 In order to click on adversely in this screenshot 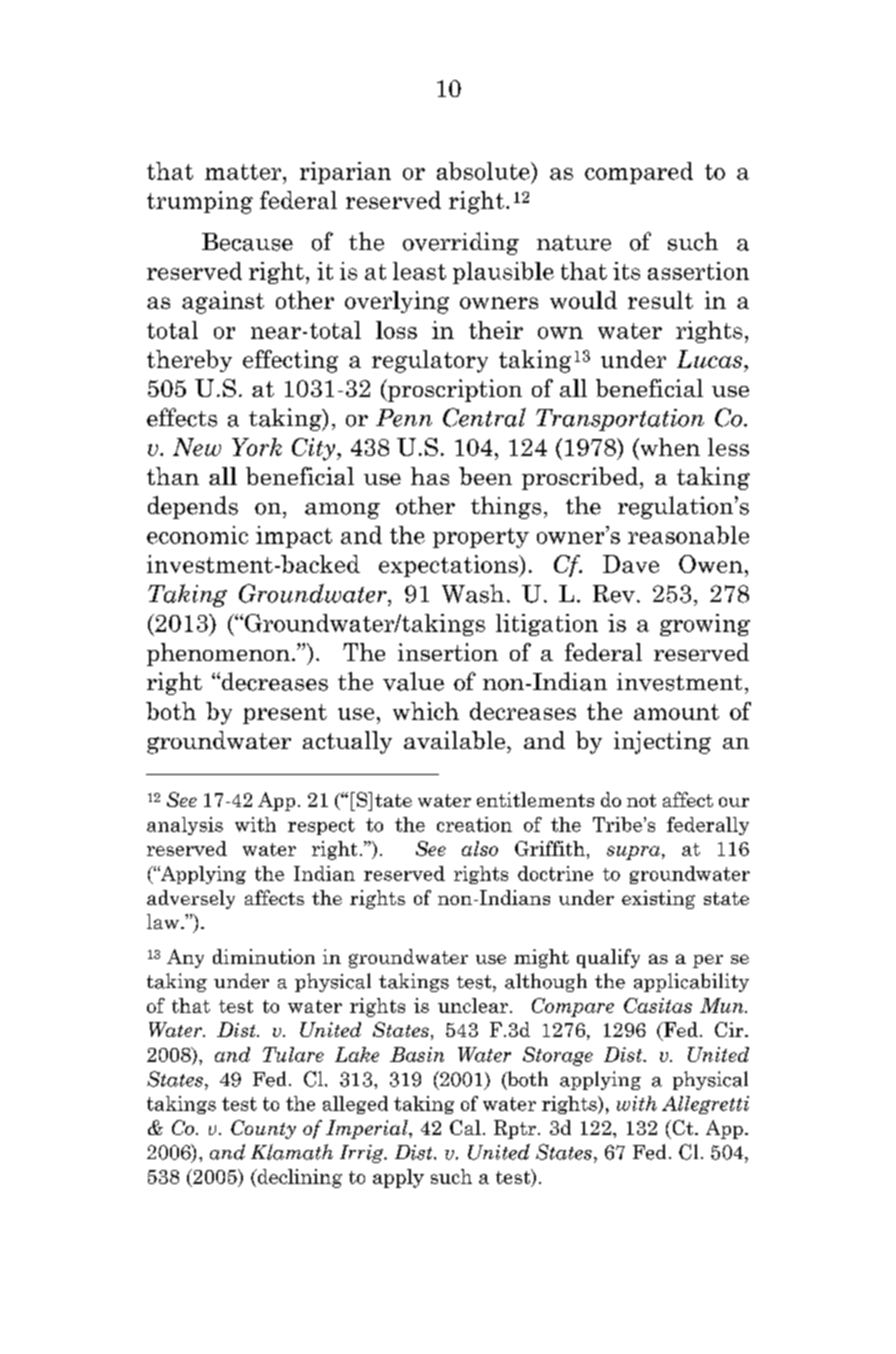, I will do `click(191, 899)`.
